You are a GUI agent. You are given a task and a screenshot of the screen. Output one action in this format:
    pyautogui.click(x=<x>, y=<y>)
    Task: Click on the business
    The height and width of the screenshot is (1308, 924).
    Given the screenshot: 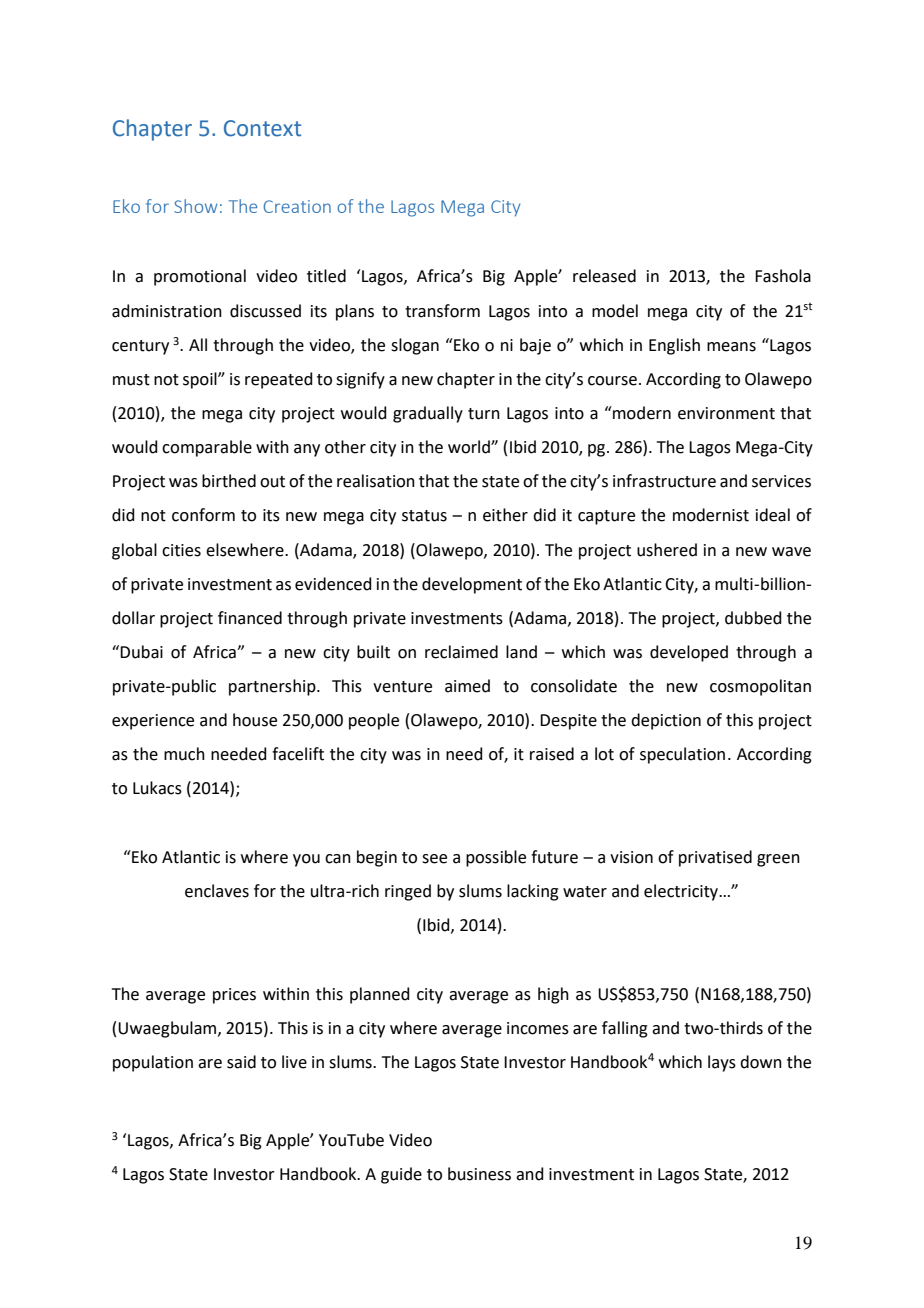 What is the action you would take?
    pyautogui.click(x=479, y=1174)
